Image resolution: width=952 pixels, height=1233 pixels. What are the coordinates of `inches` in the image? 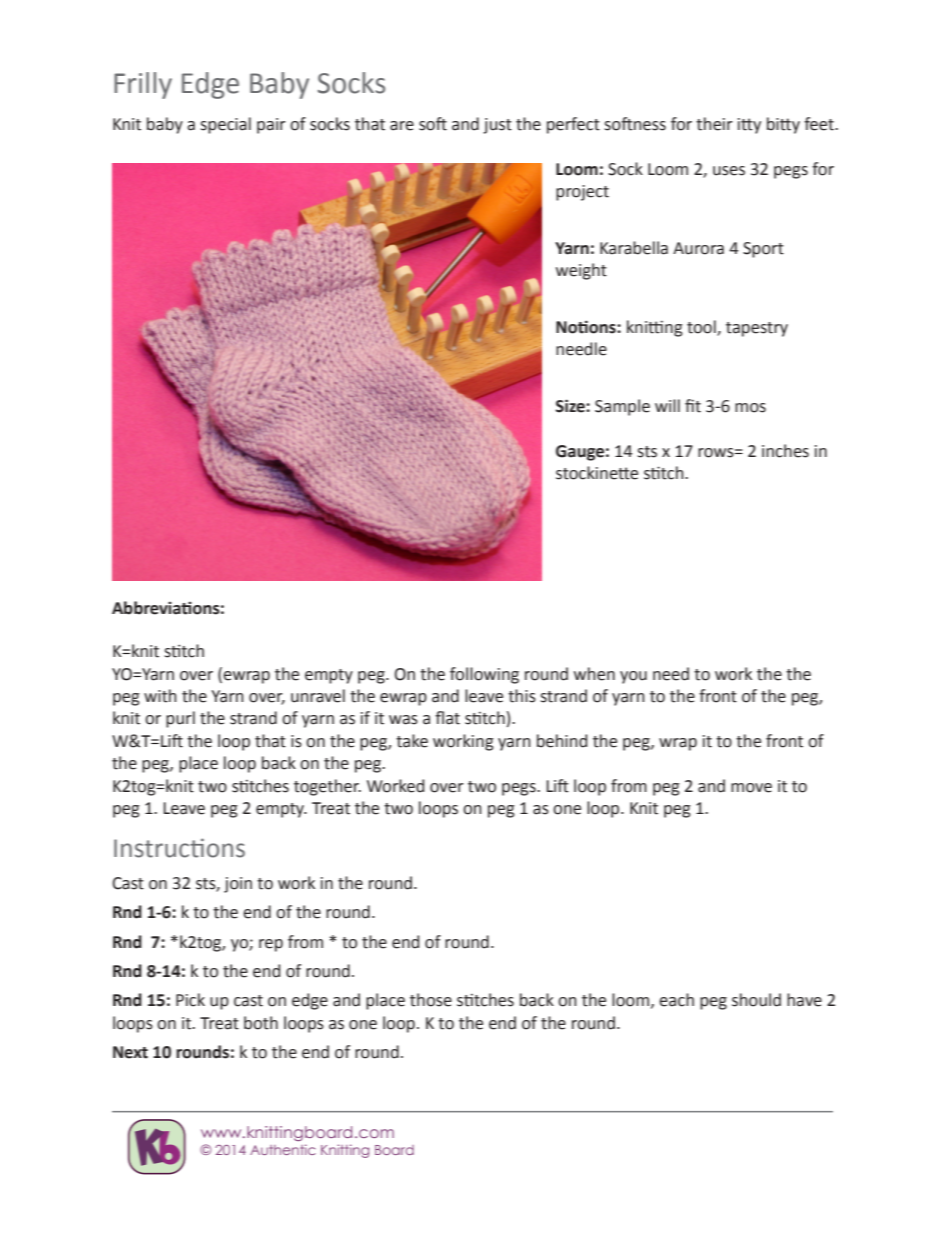 It's located at (785, 451).
